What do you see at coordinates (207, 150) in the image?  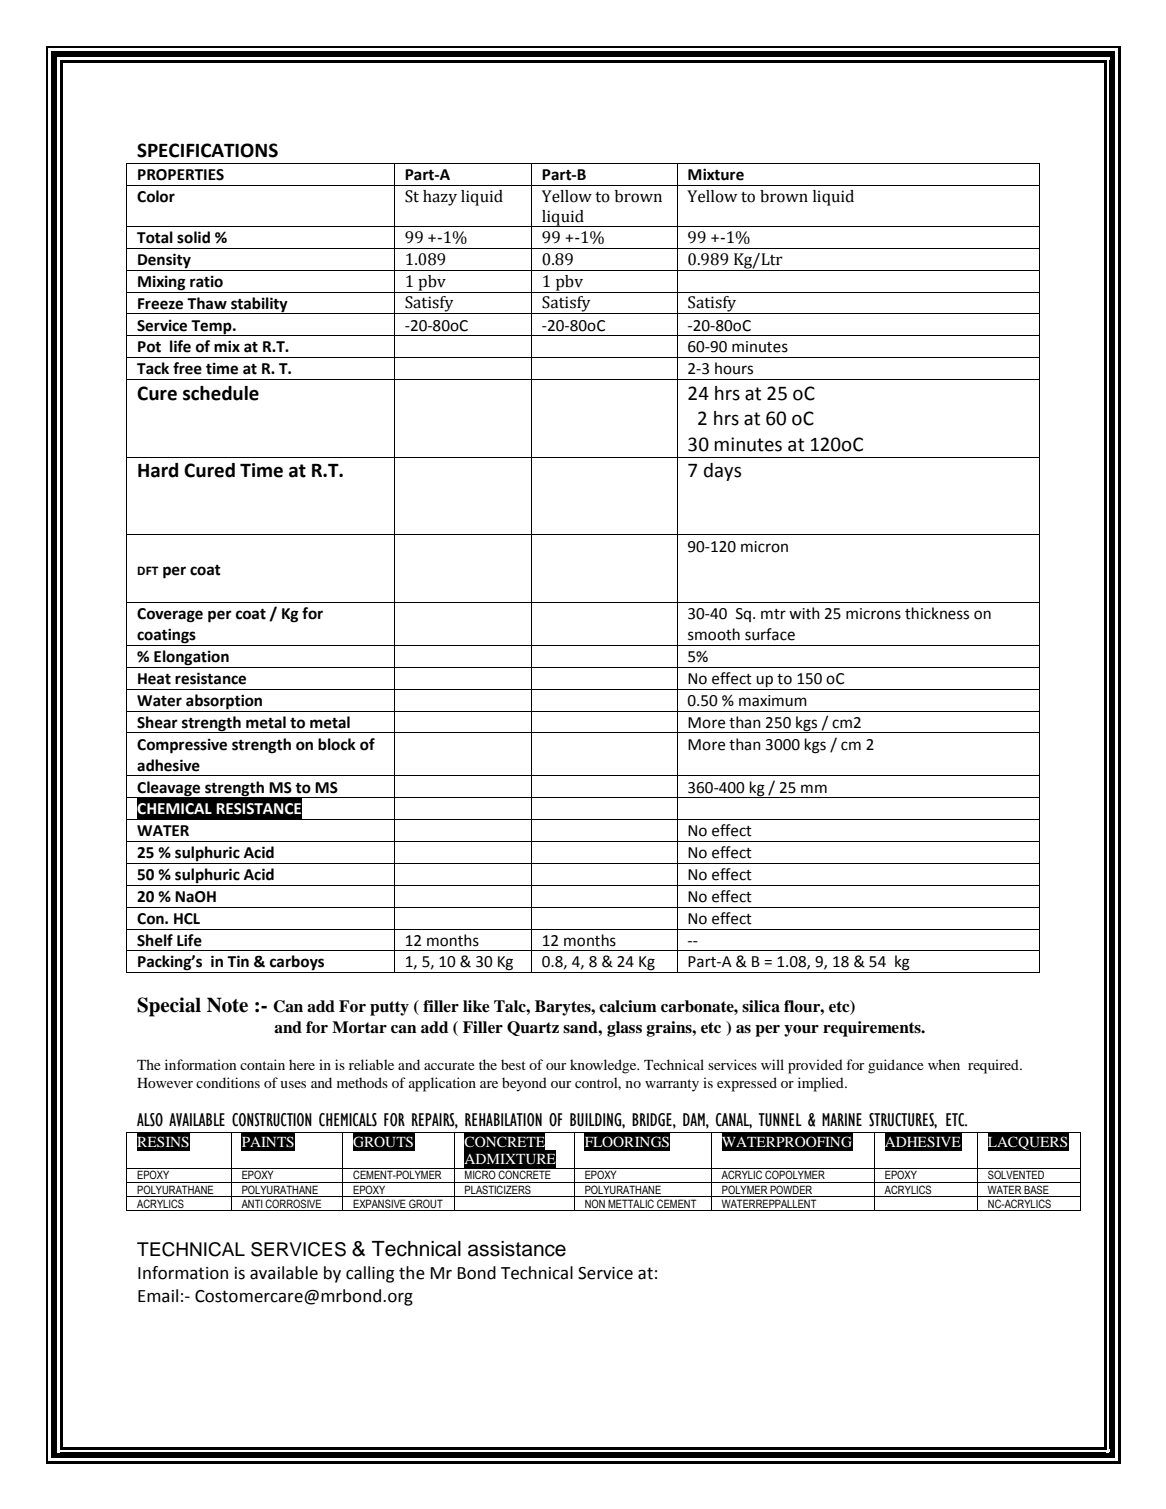 I see `SPECIFICATIONS` at bounding box center [207, 150].
